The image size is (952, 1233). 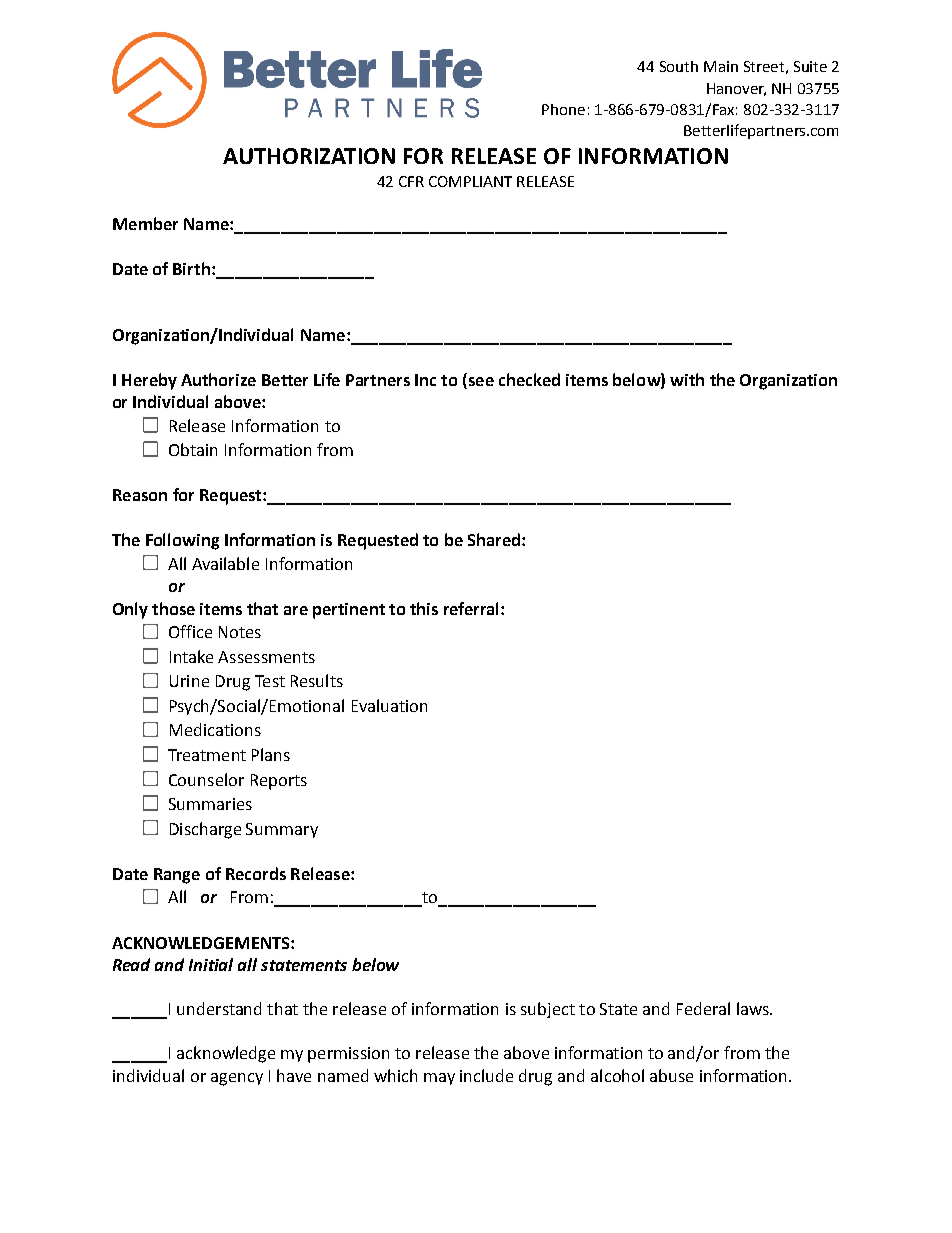 I want to click on with, so click(x=687, y=379).
